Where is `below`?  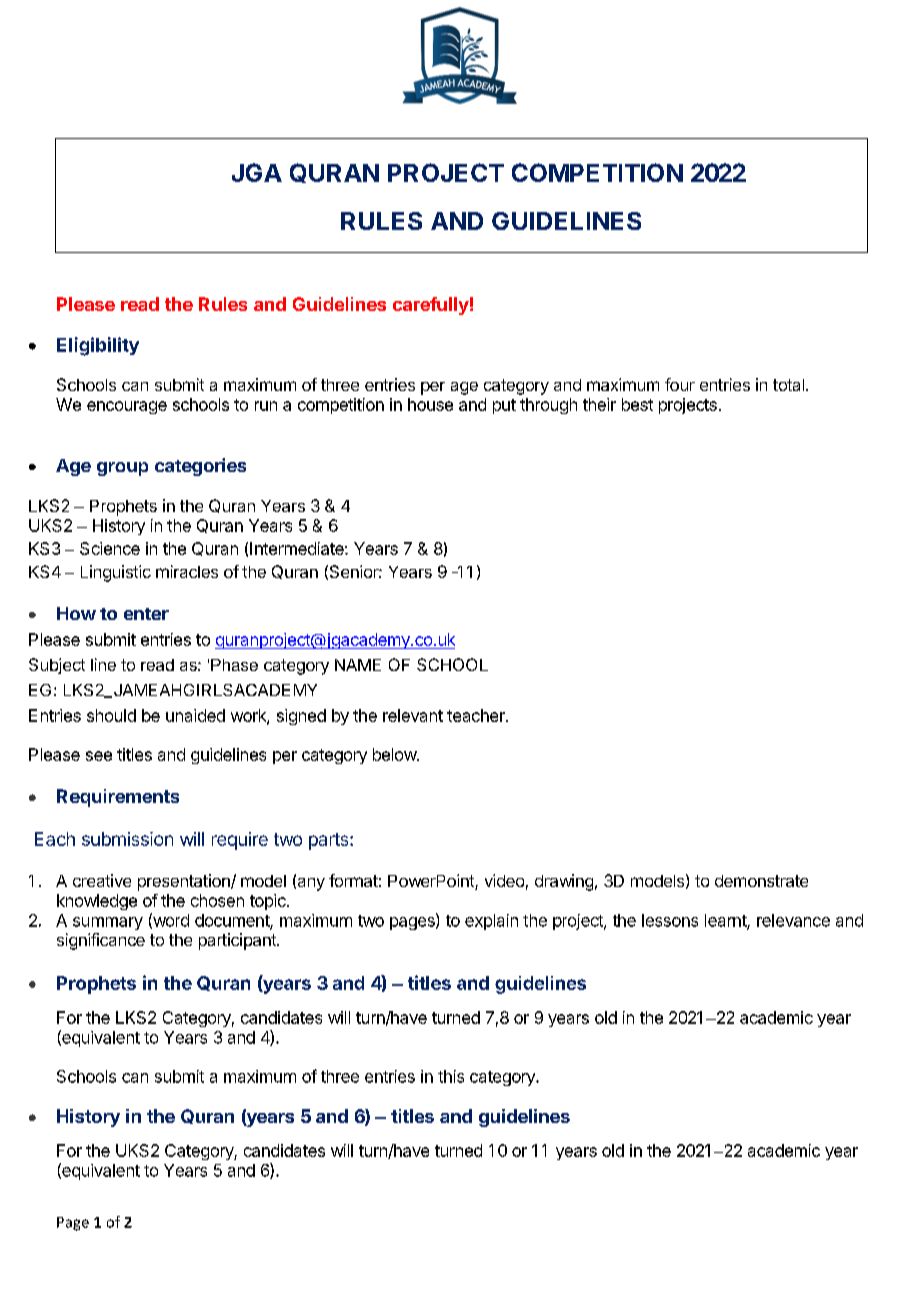 below is located at coordinates (395, 754).
